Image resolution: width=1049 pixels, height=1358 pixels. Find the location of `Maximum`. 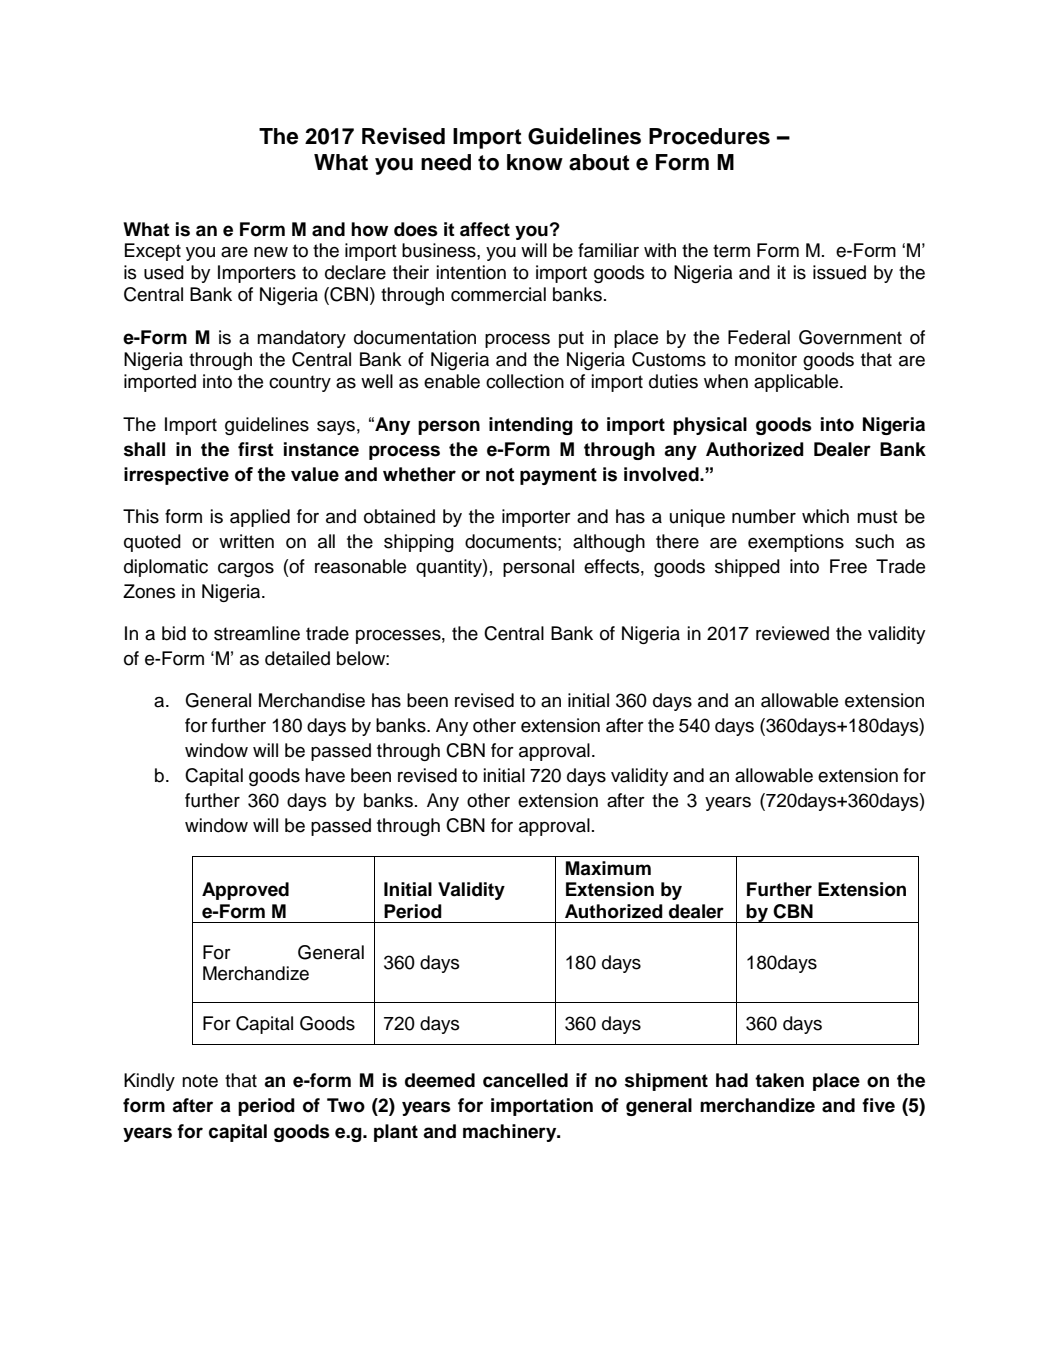

Maximum is located at coordinates (608, 868).
